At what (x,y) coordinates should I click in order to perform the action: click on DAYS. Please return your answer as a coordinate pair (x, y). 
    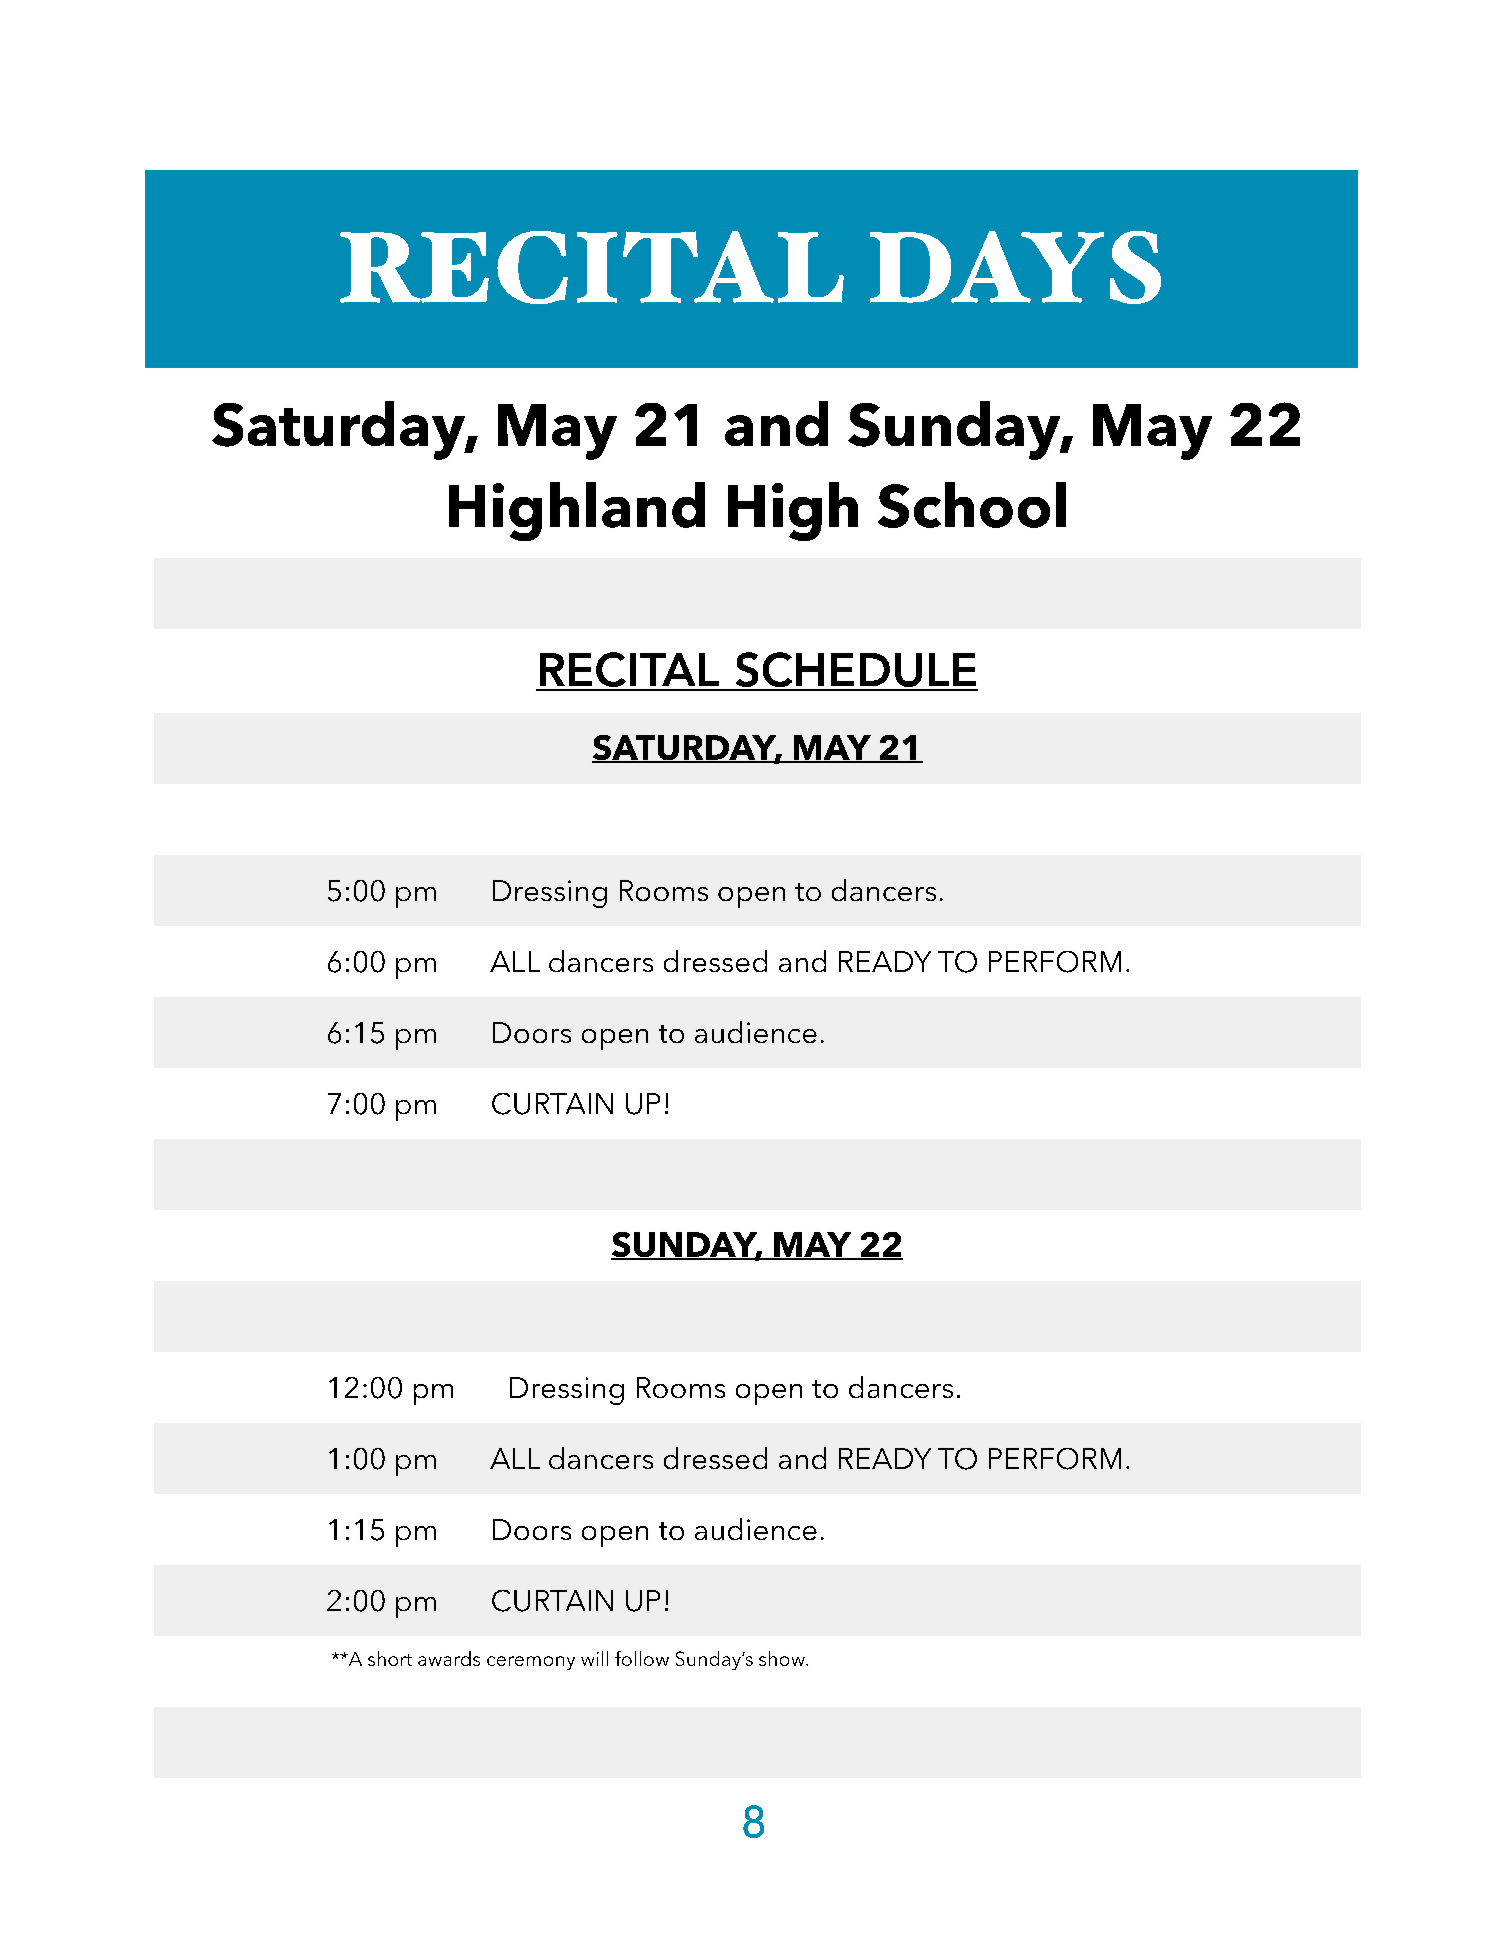
    Looking at the image, I should click on (1015, 267).
